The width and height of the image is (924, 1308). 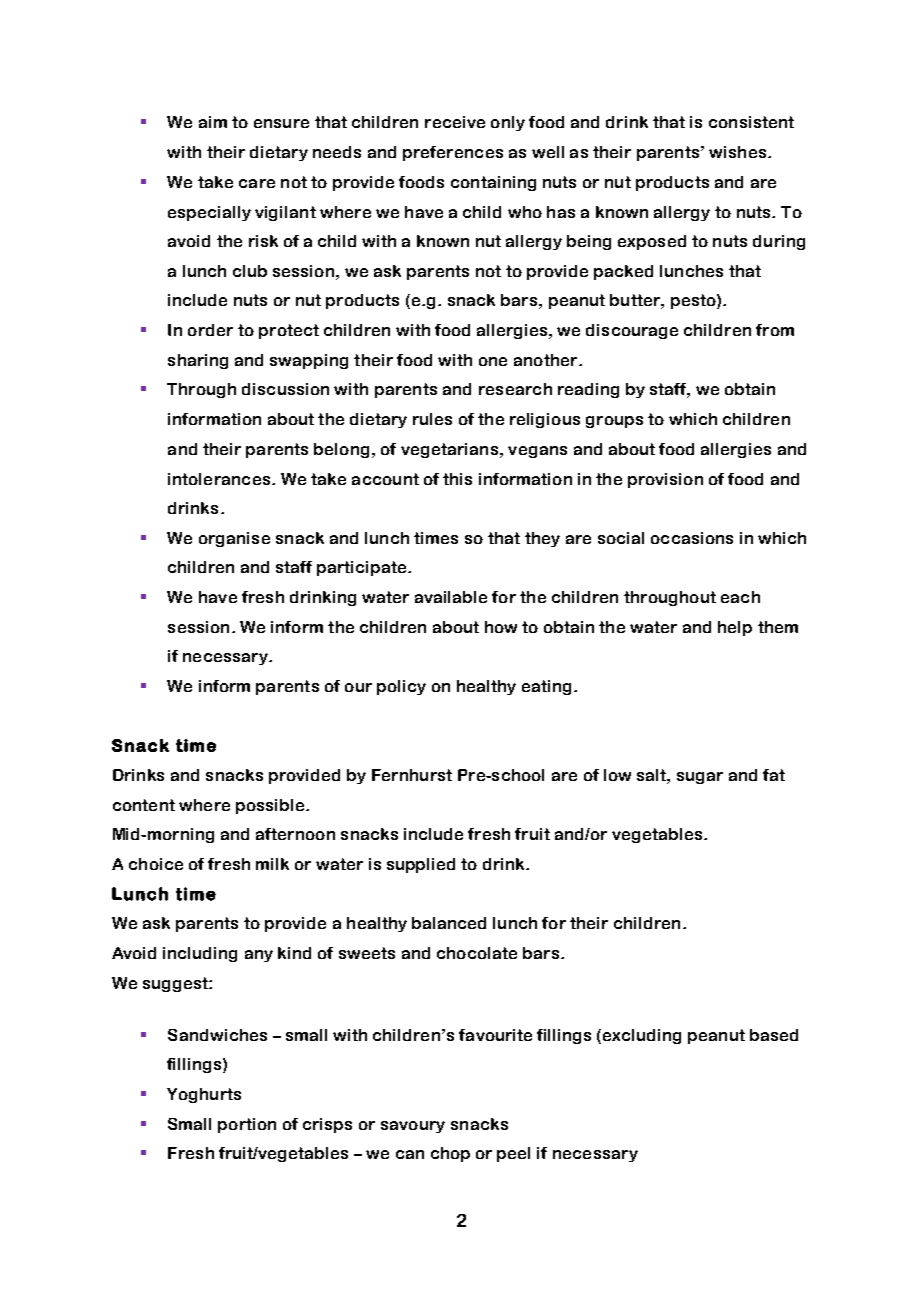 What do you see at coordinates (421, 865) in the image?
I see `supplied` at bounding box center [421, 865].
